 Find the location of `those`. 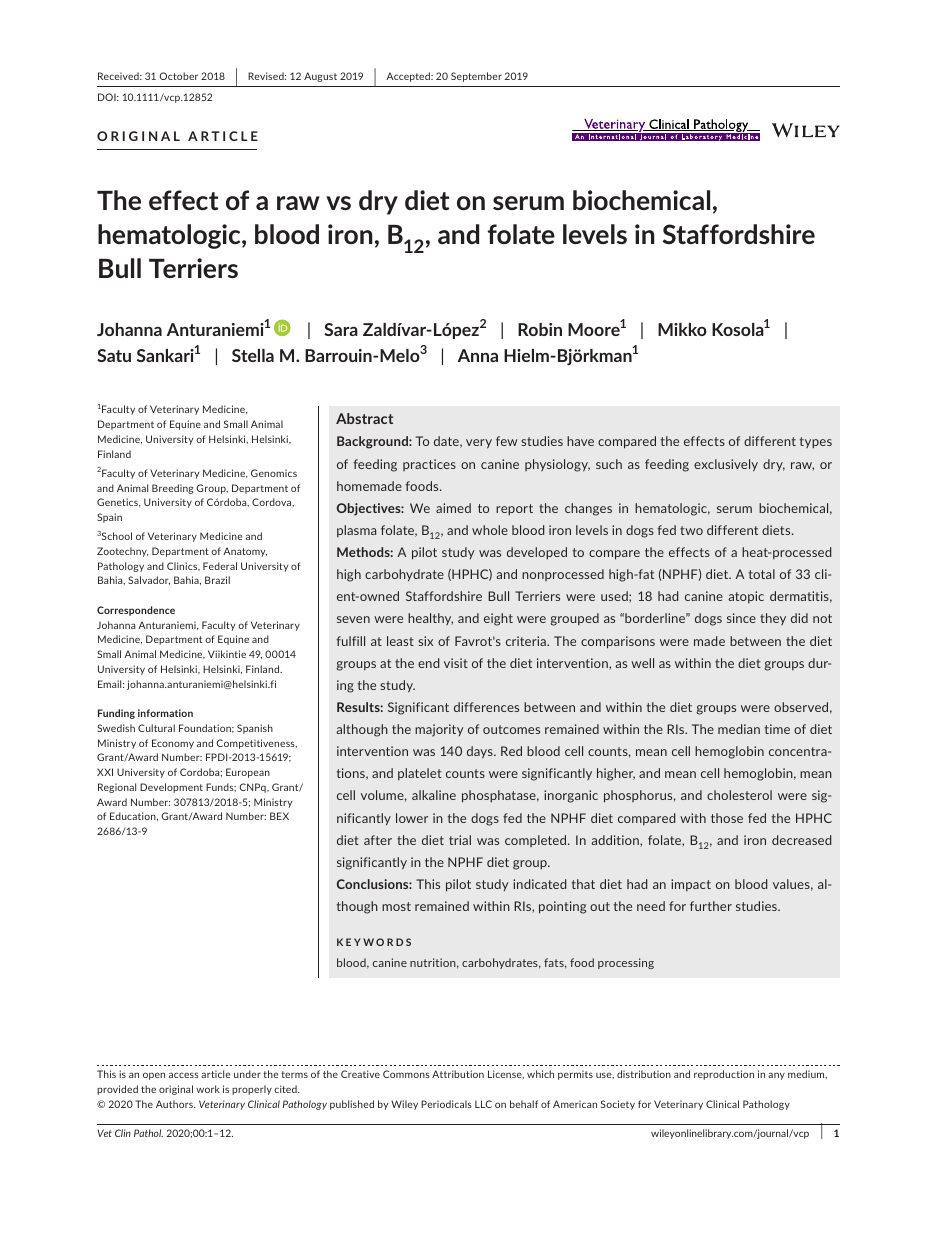

those is located at coordinates (727, 818).
